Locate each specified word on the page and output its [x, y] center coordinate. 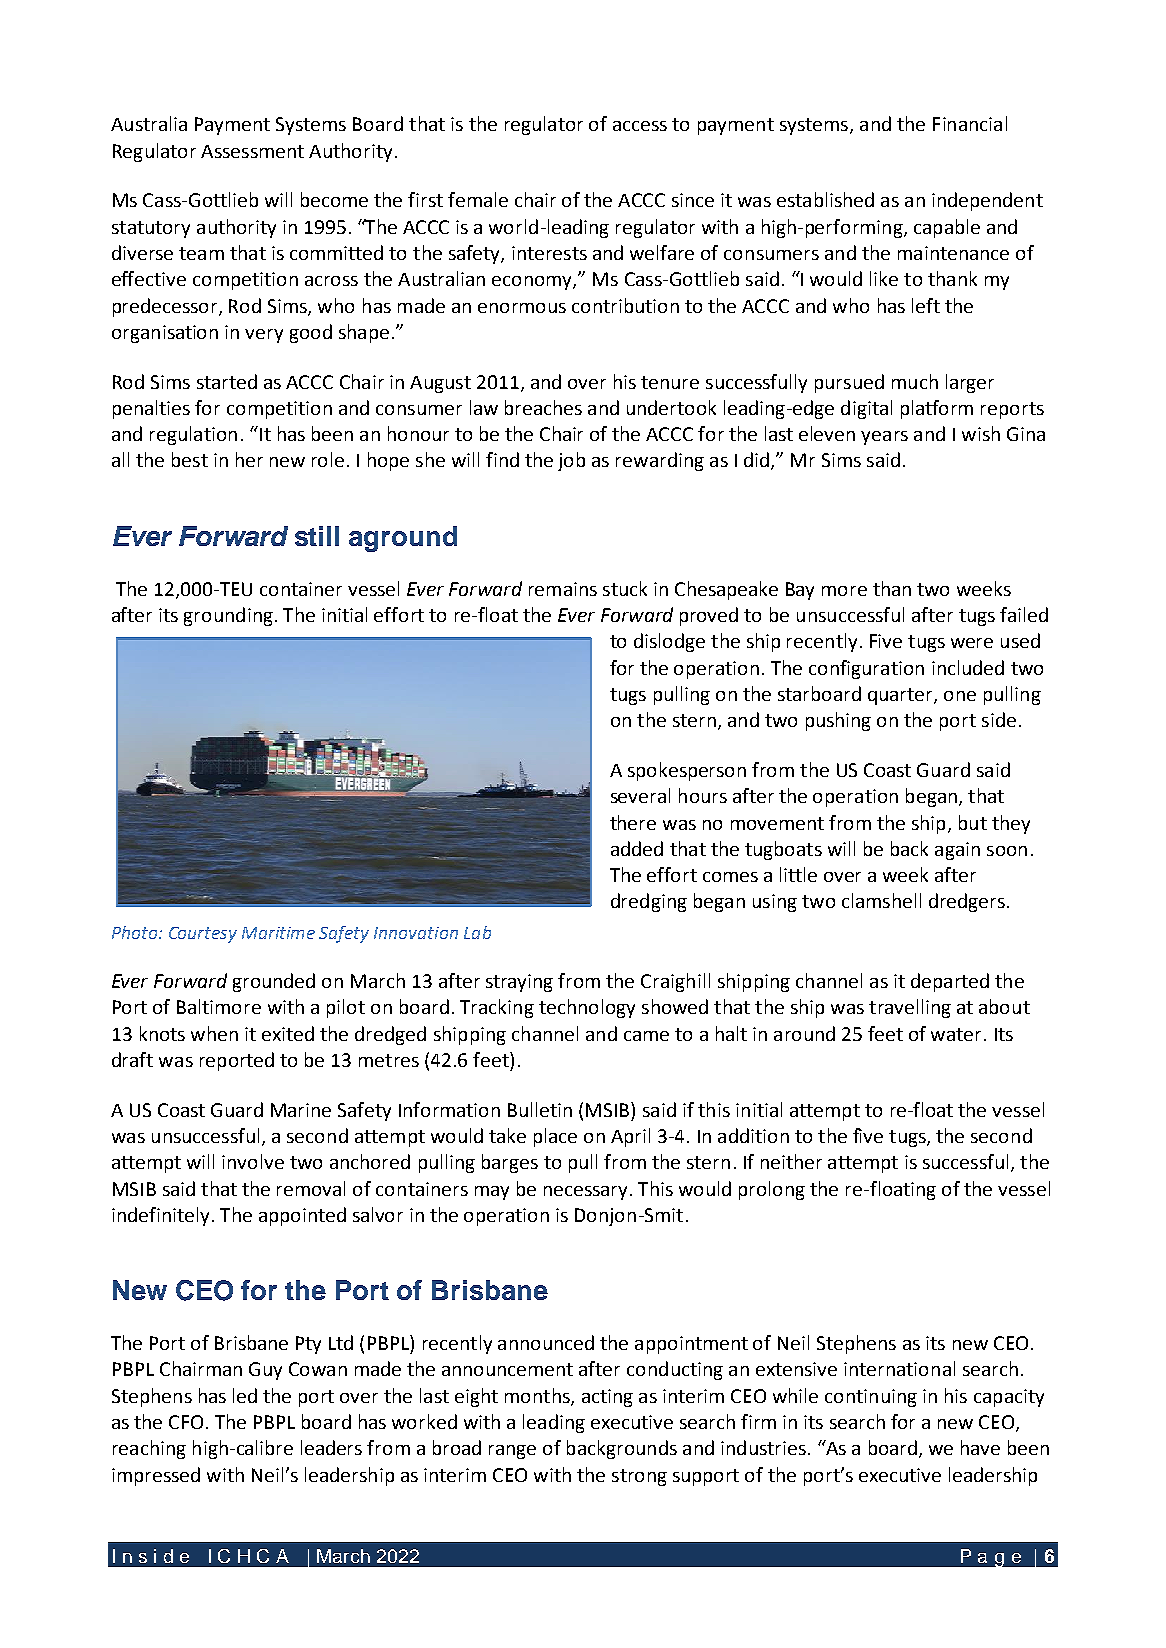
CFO [186, 1422]
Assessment [252, 151]
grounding [228, 616]
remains [563, 589]
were [972, 643]
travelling [910, 1008]
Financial [970, 123]
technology [587, 1008]
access [640, 126]
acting [607, 1398]
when [214, 1033]
